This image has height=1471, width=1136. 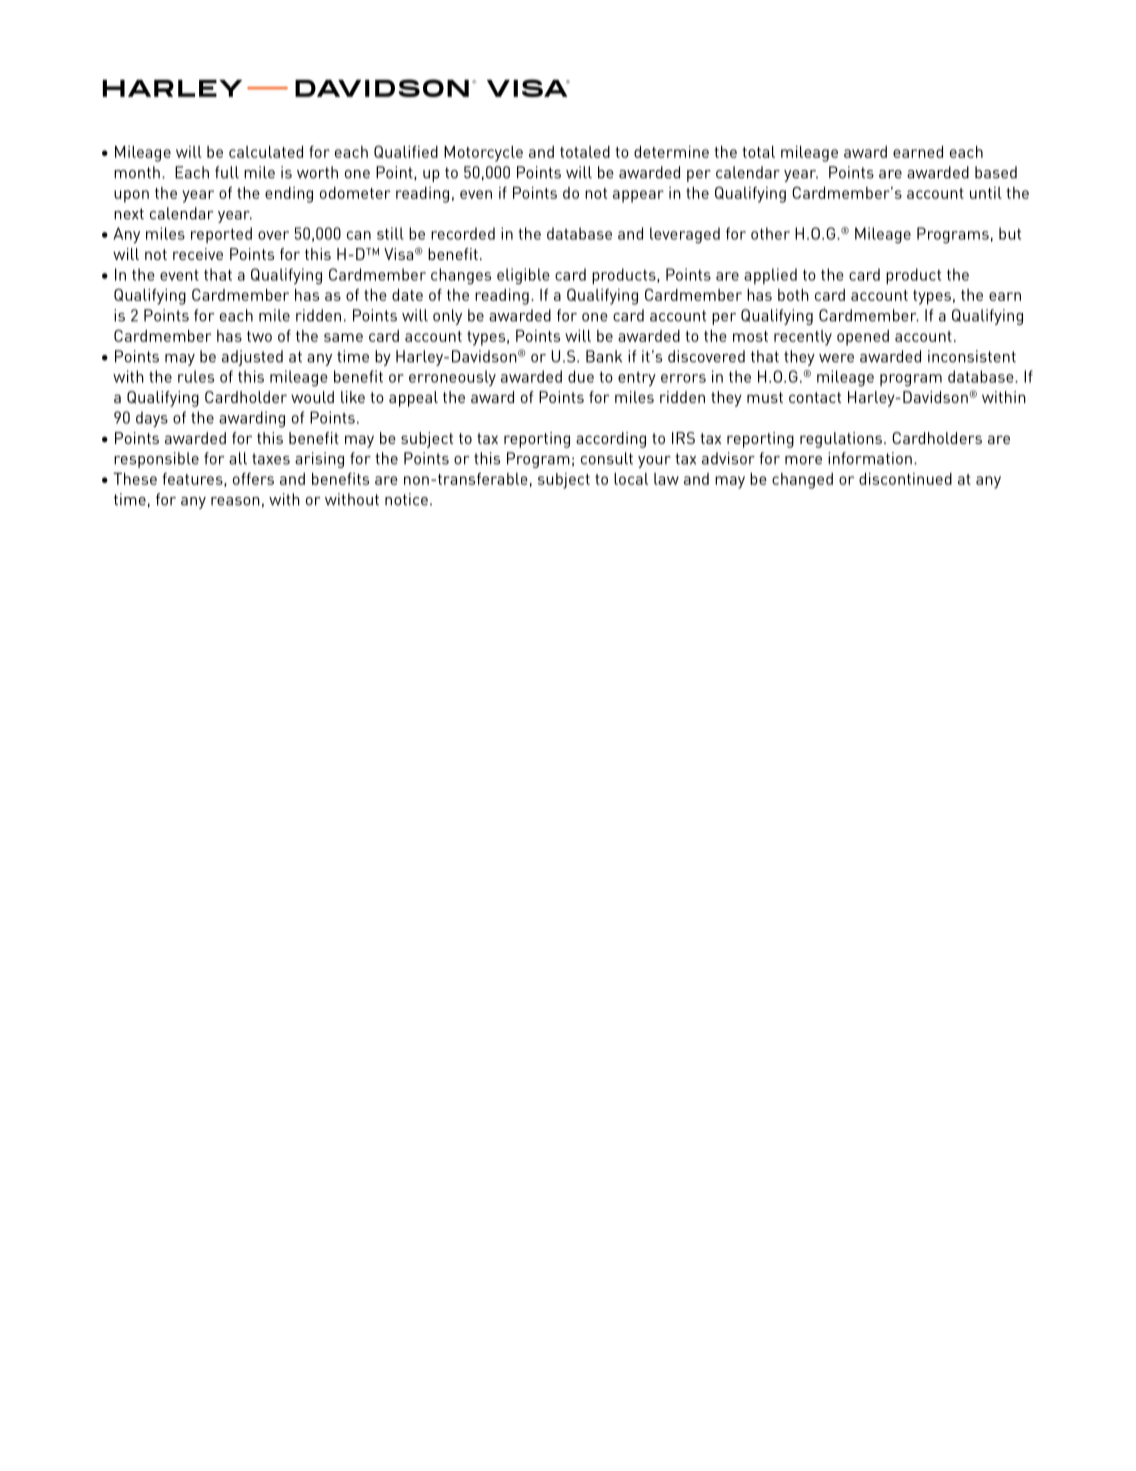 What do you see at coordinates (815, 397) in the image?
I see `contact` at bounding box center [815, 397].
